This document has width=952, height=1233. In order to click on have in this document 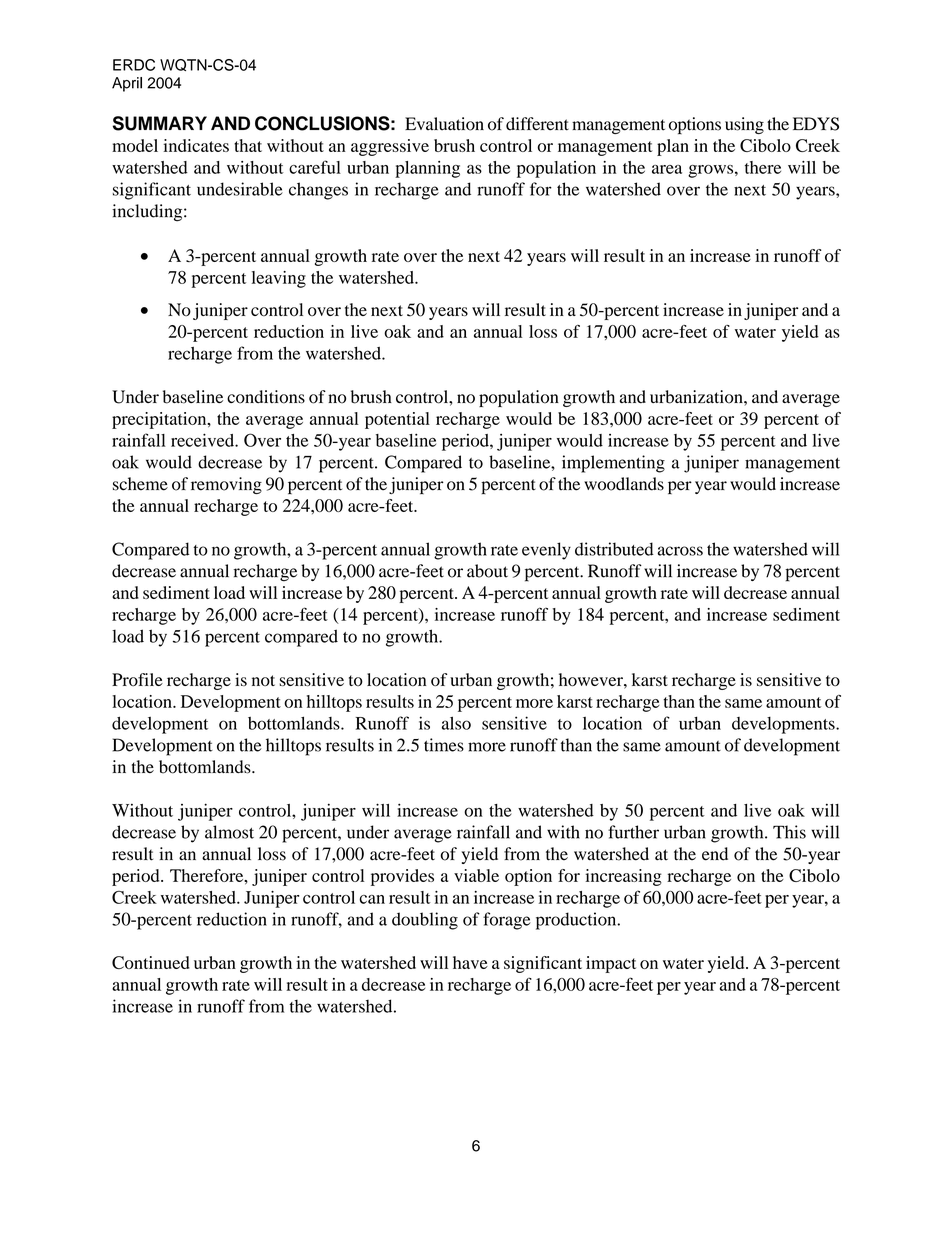, I will do `click(470, 962)`.
